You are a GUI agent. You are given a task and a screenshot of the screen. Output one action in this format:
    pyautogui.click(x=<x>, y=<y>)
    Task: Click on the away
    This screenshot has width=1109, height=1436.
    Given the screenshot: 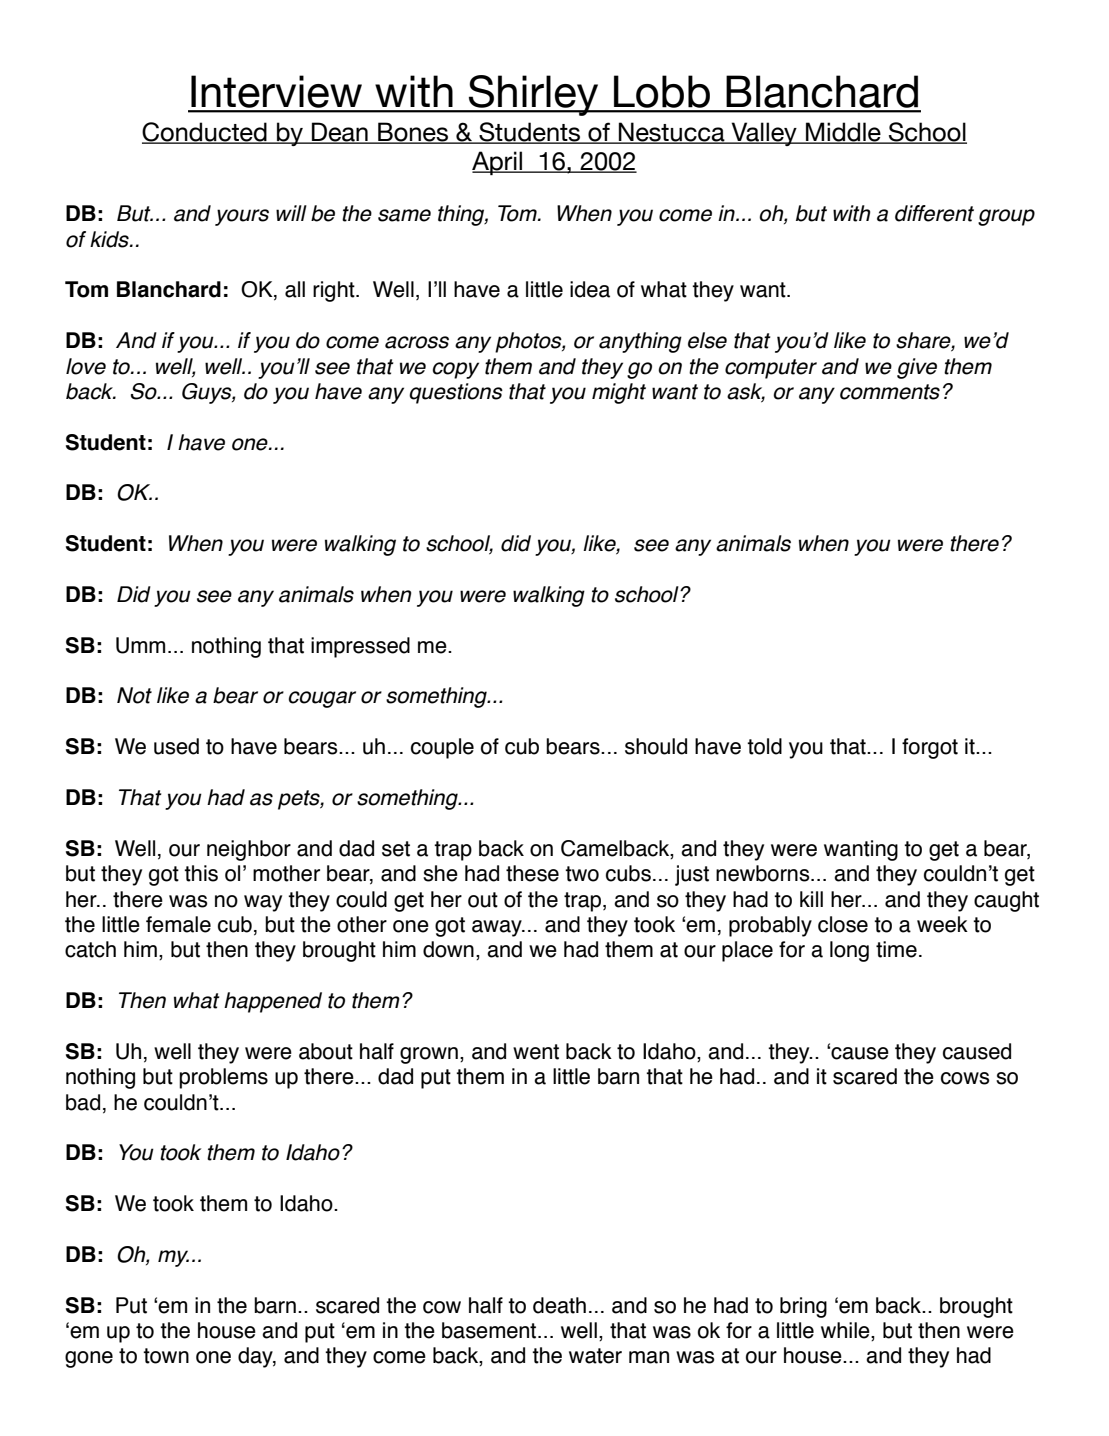 What is the action you would take?
    pyautogui.click(x=498, y=928)
